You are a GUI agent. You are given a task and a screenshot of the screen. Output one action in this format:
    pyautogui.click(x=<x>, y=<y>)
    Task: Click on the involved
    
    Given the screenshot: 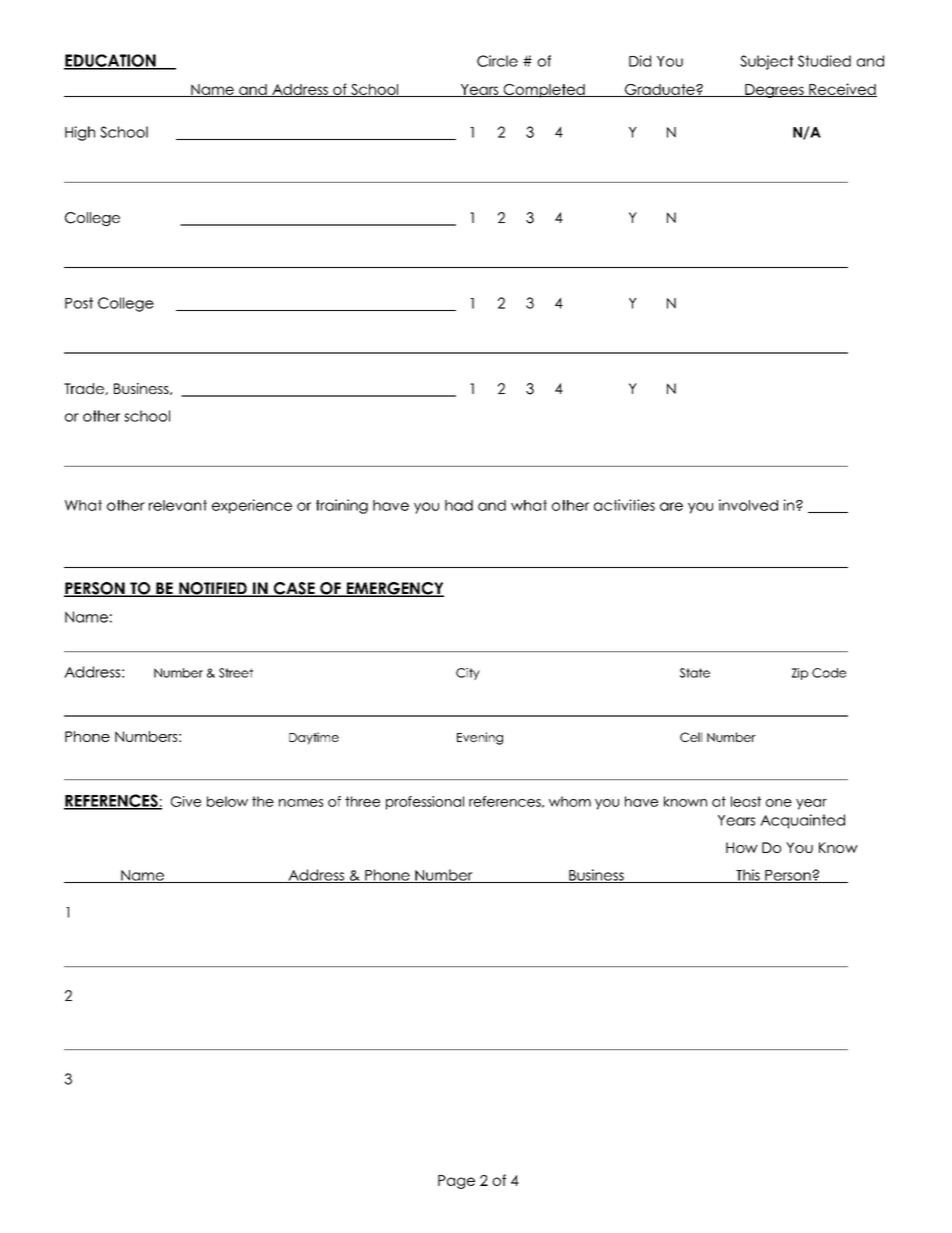 What is the action you would take?
    pyautogui.click(x=748, y=505)
